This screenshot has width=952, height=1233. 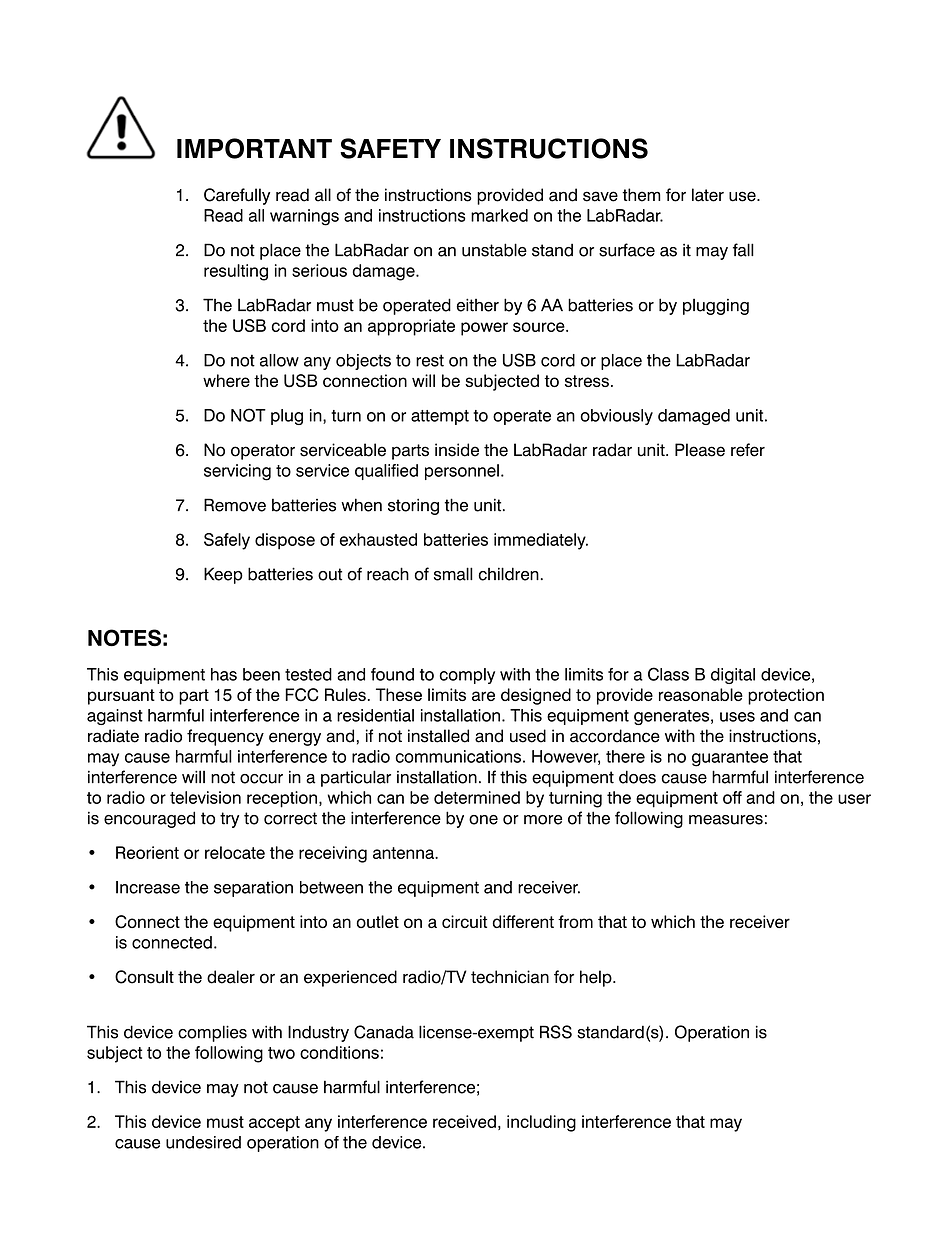 I want to click on Carefully, so click(x=237, y=196).
